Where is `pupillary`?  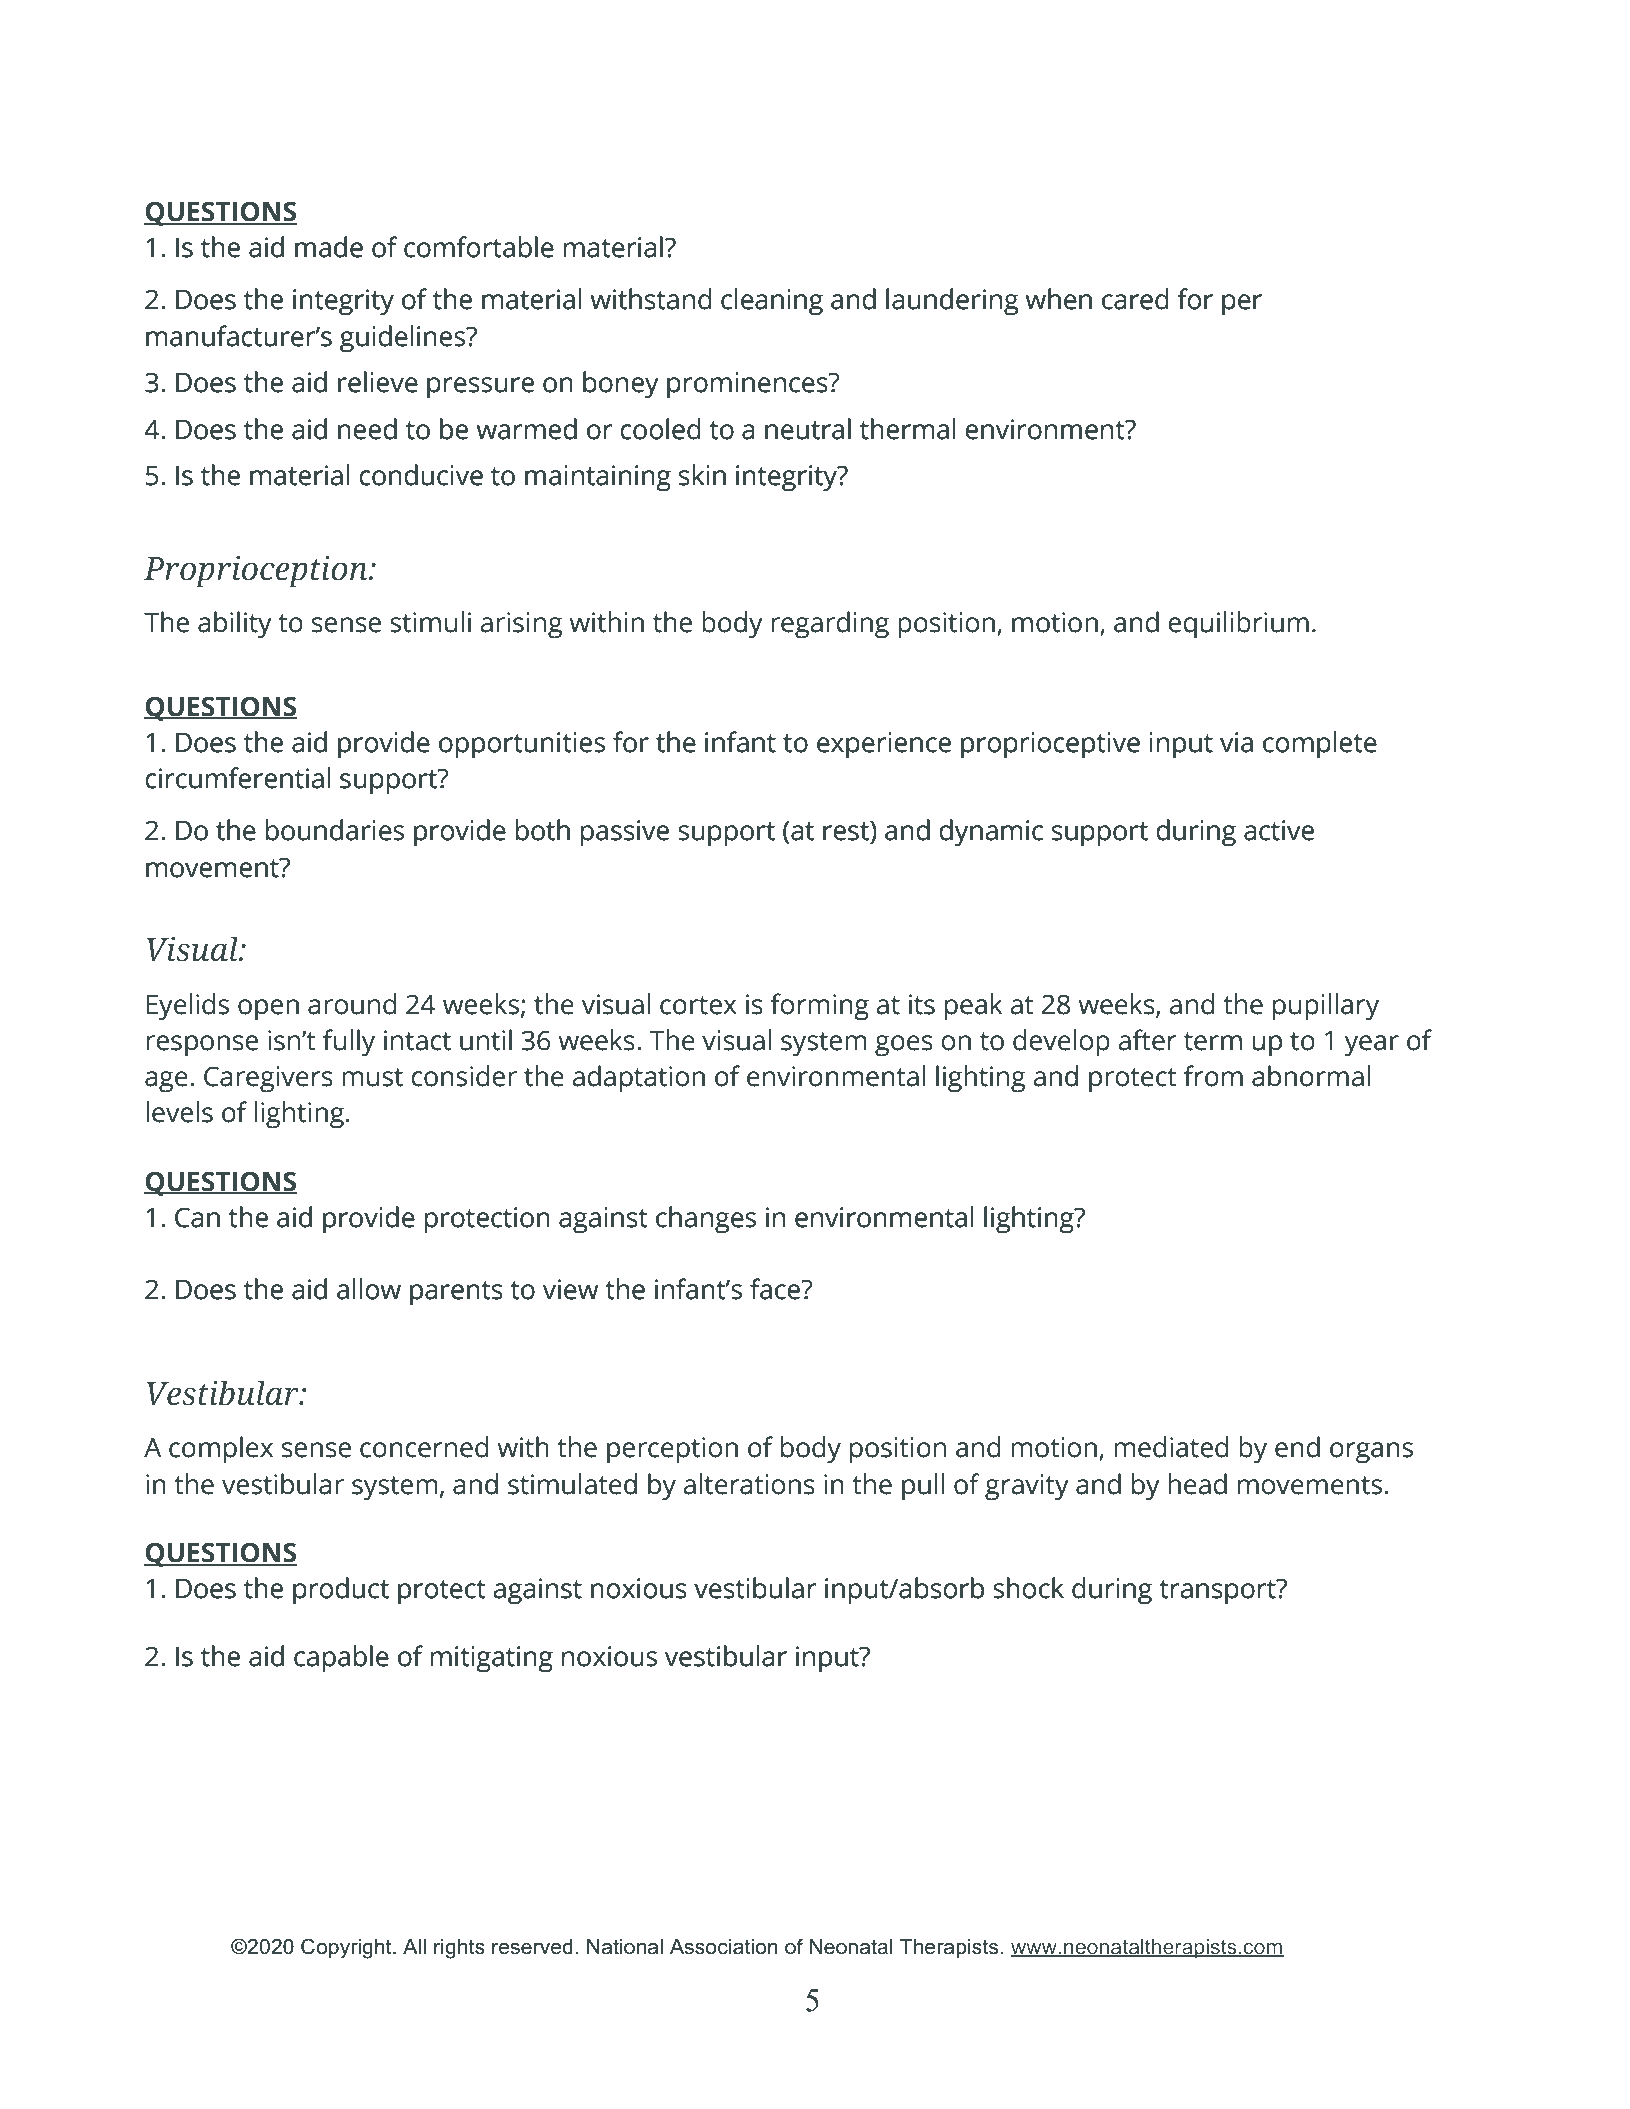 pupillary is located at coordinates (1326, 1007).
